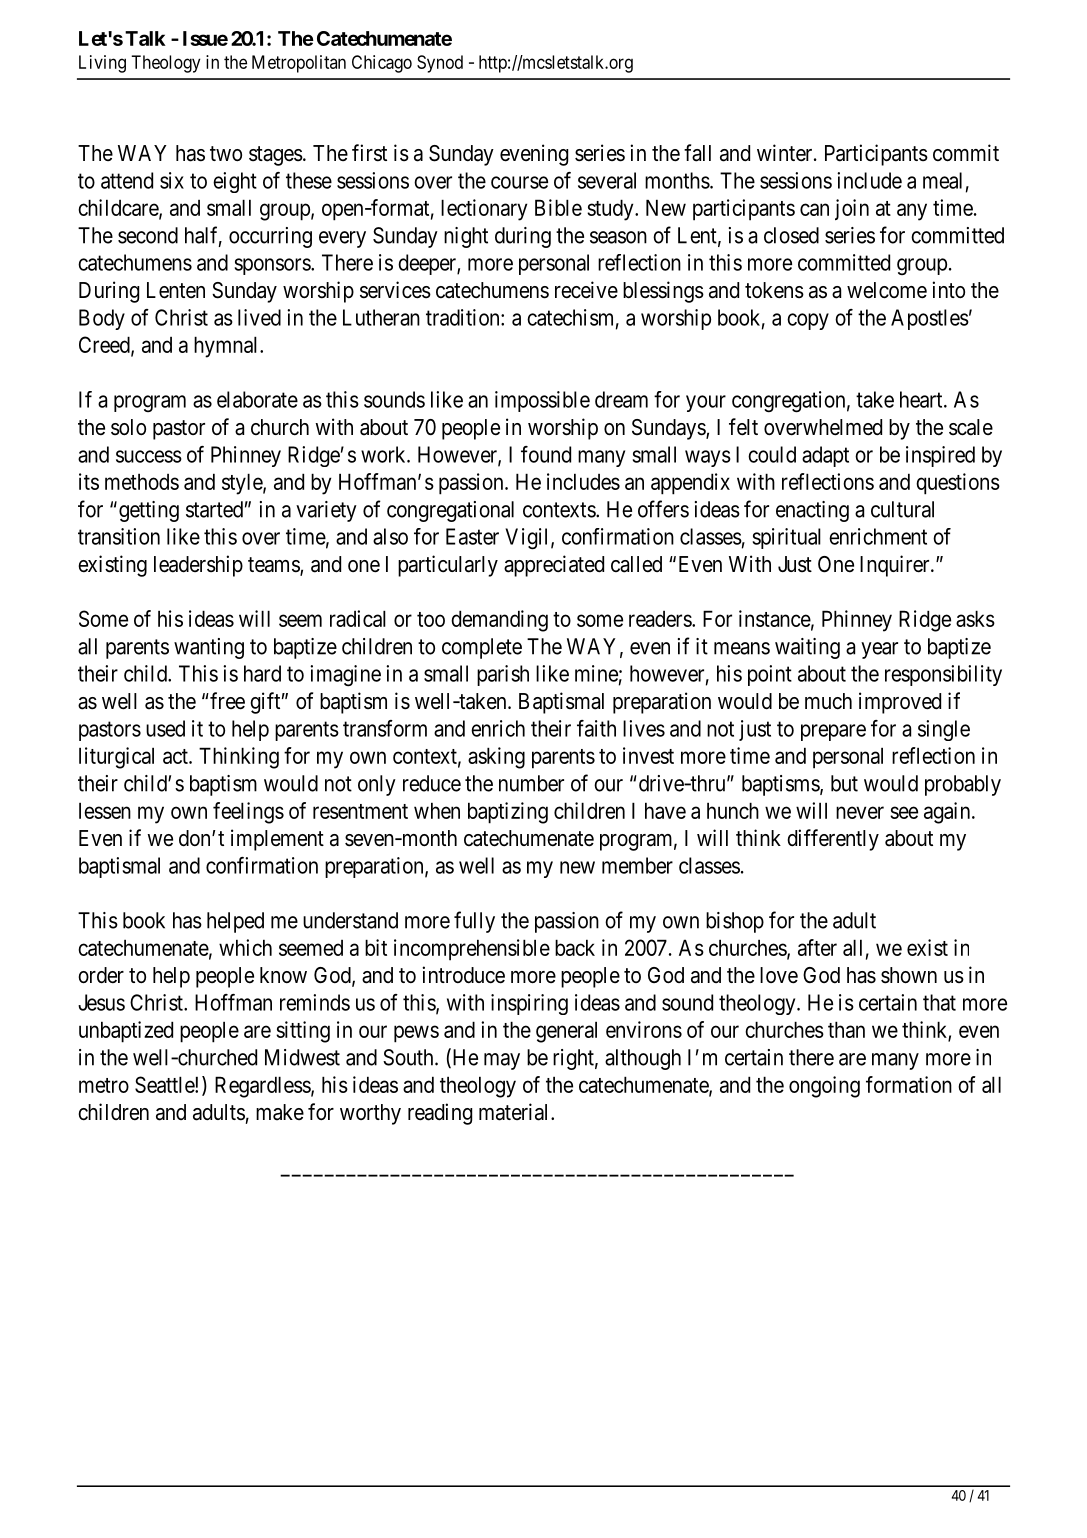 The image size is (1087, 1538). Describe the element at coordinates (440, 64) in the screenshot. I see `Synod` at that location.
